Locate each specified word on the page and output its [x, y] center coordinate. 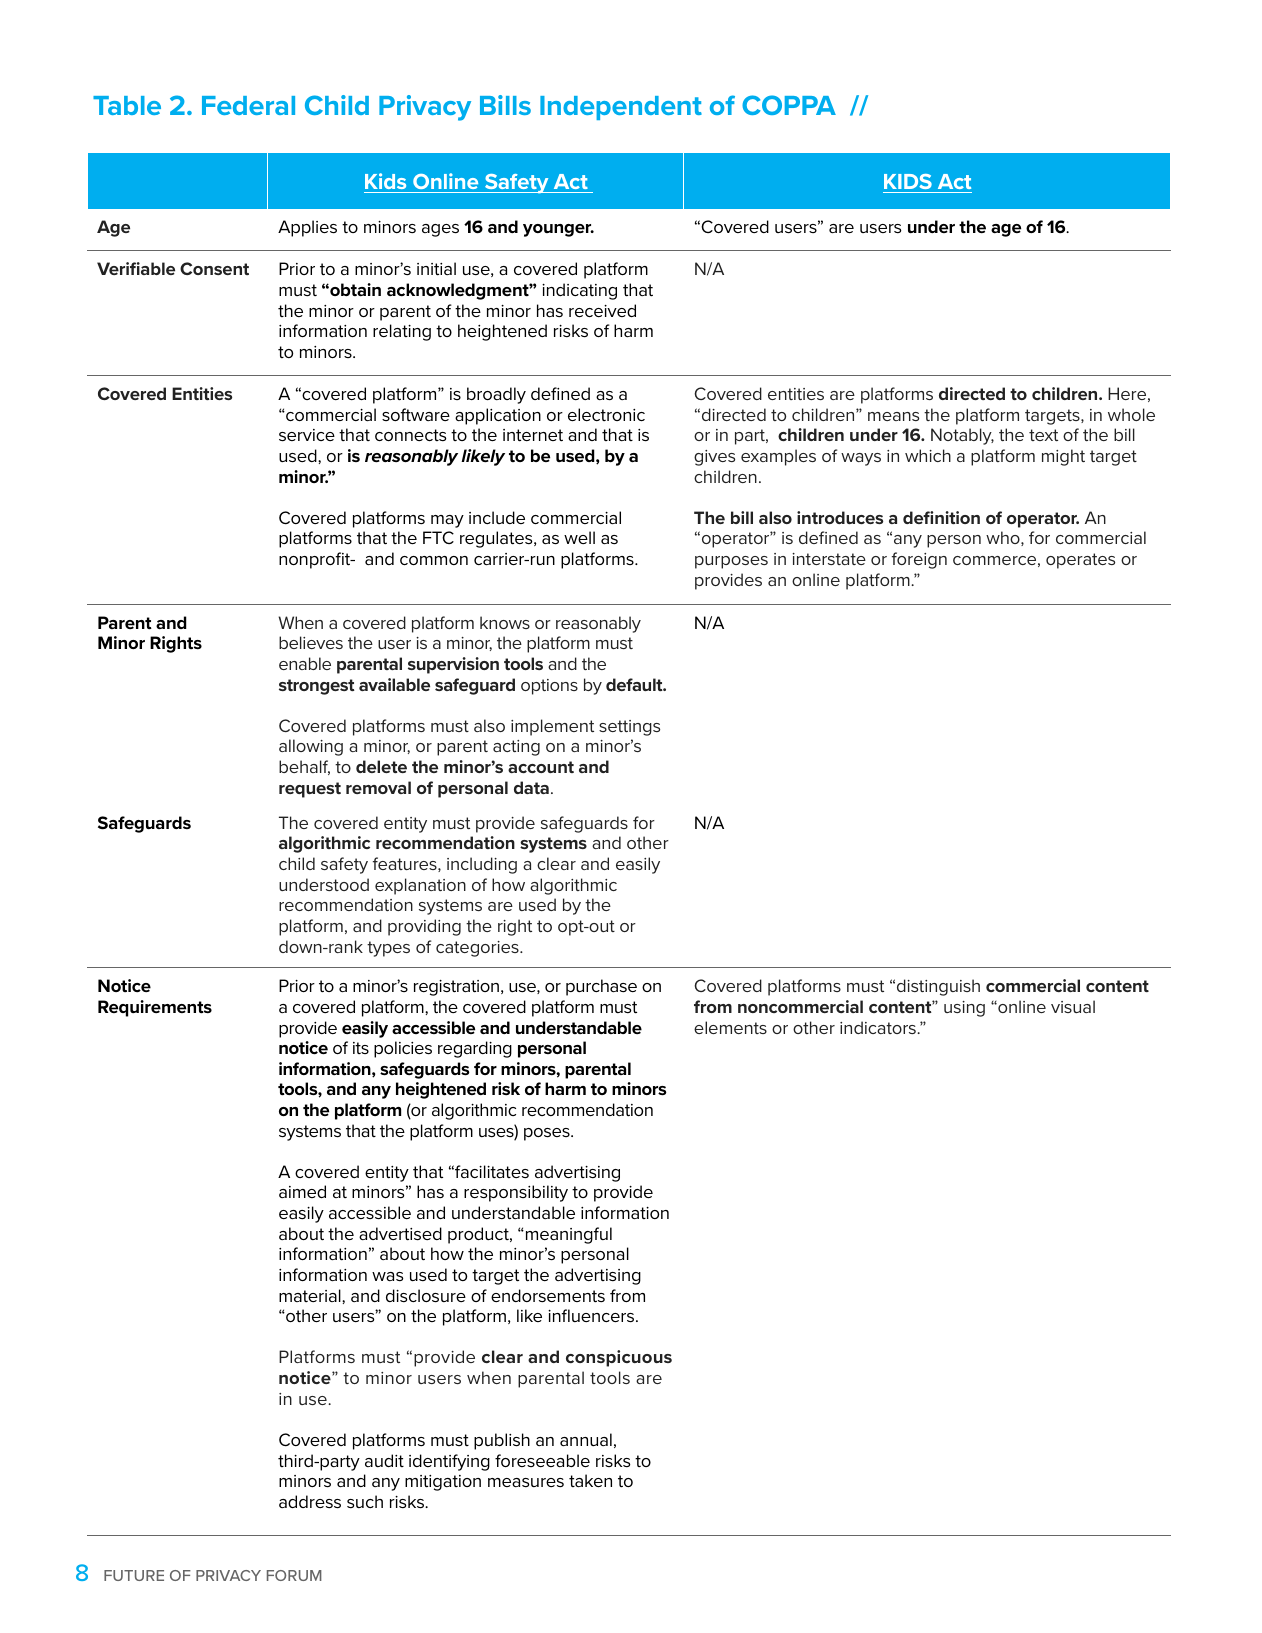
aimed [302, 1191]
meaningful [567, 1235]
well [579, 537]
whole [1131, 414]
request [310, 790]
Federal [248, 105]
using [964, 1009]
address [310, 1502]
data [531, 787]
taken [590, 1480]
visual [1073, 1006]
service [307, 435]
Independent [621, 108]
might [1063, 457]
